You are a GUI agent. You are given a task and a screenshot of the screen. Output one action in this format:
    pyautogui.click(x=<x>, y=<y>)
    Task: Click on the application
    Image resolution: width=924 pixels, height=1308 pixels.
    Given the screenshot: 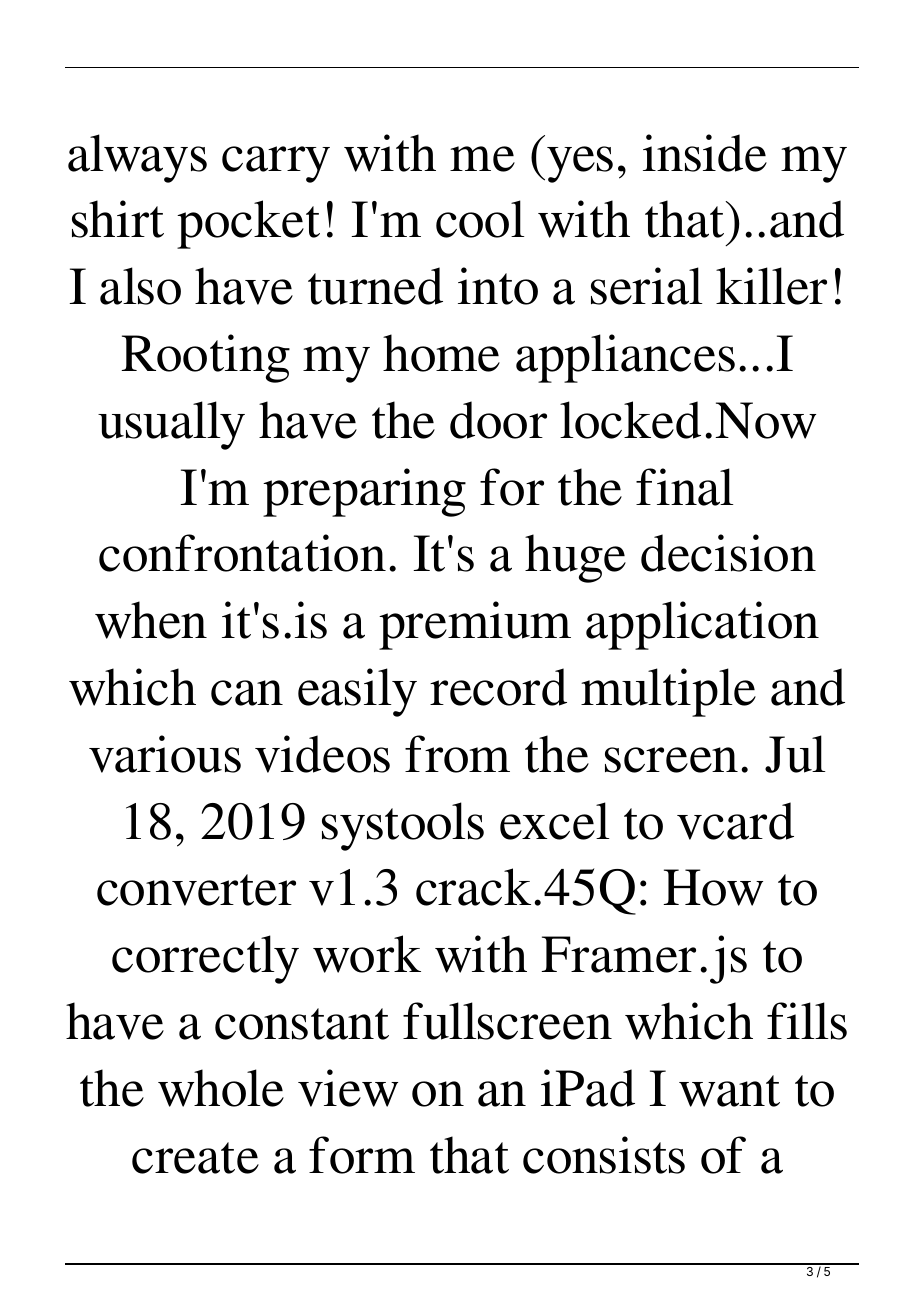 What is the action you would take?
    pyautogui.click(x=702, y=625)
